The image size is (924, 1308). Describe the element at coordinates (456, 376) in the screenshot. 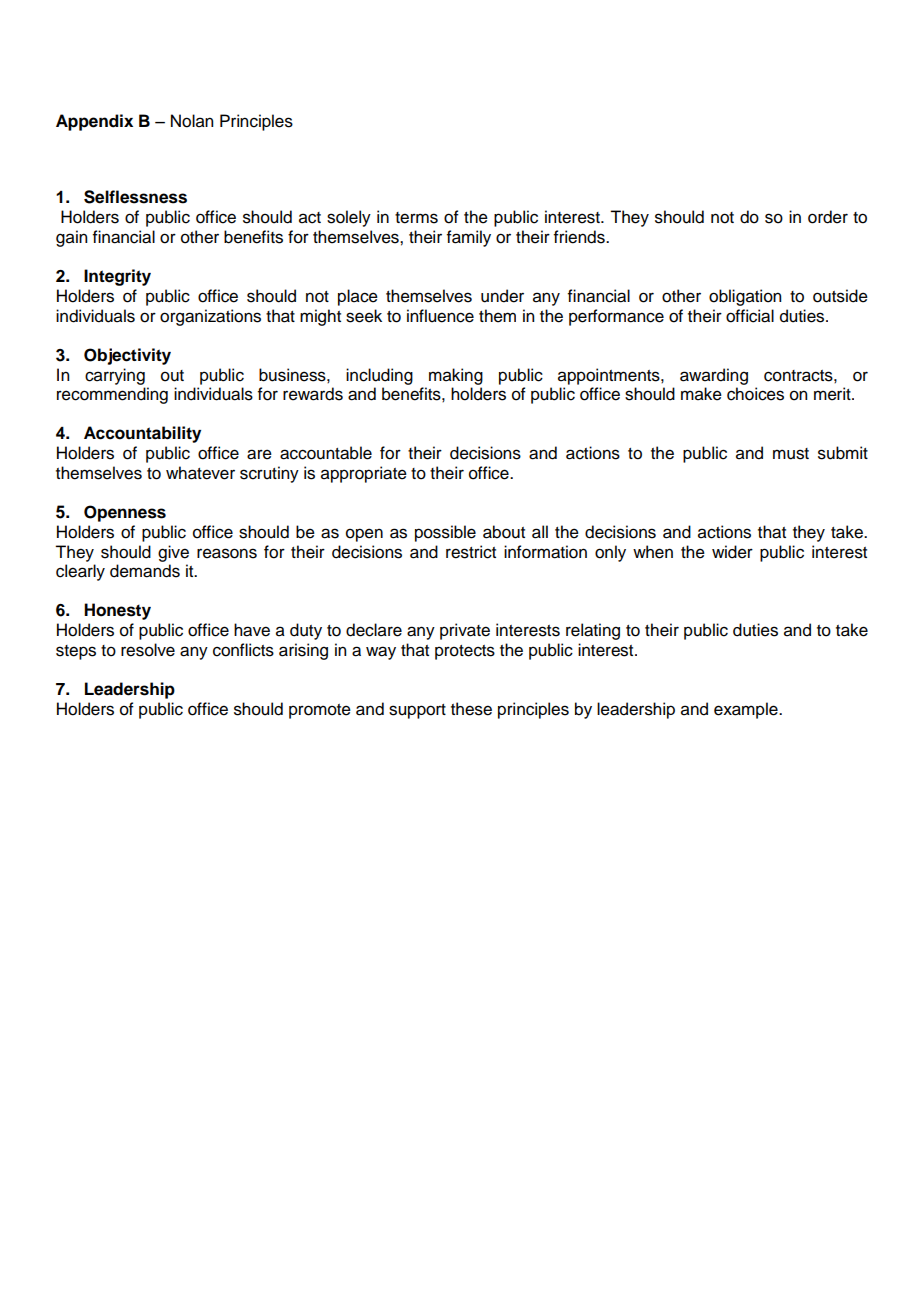

I see `making` at that location.
